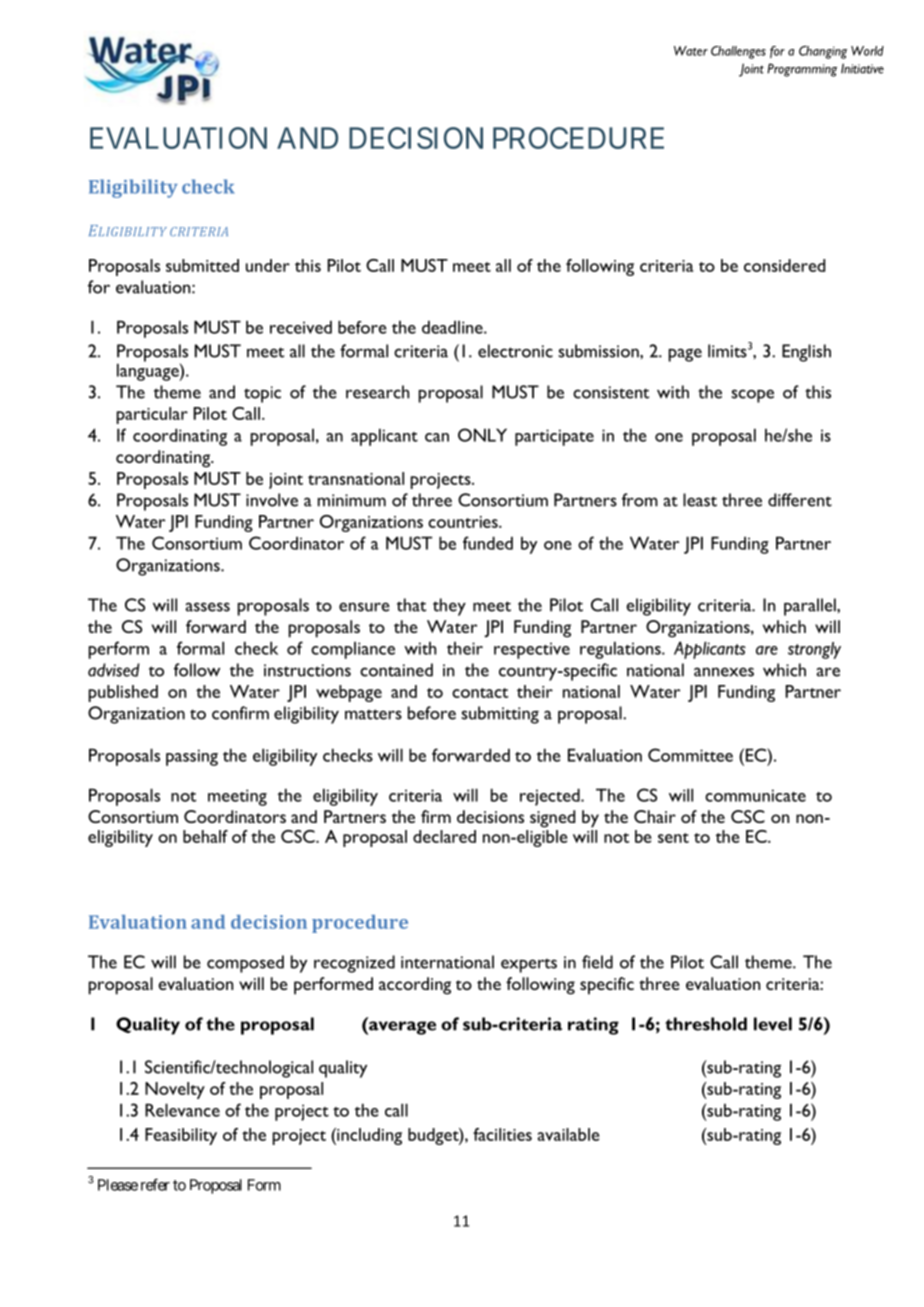 The width and height of the screenshot is (924, 1307). I want to click on assess, so click(207, 607).
